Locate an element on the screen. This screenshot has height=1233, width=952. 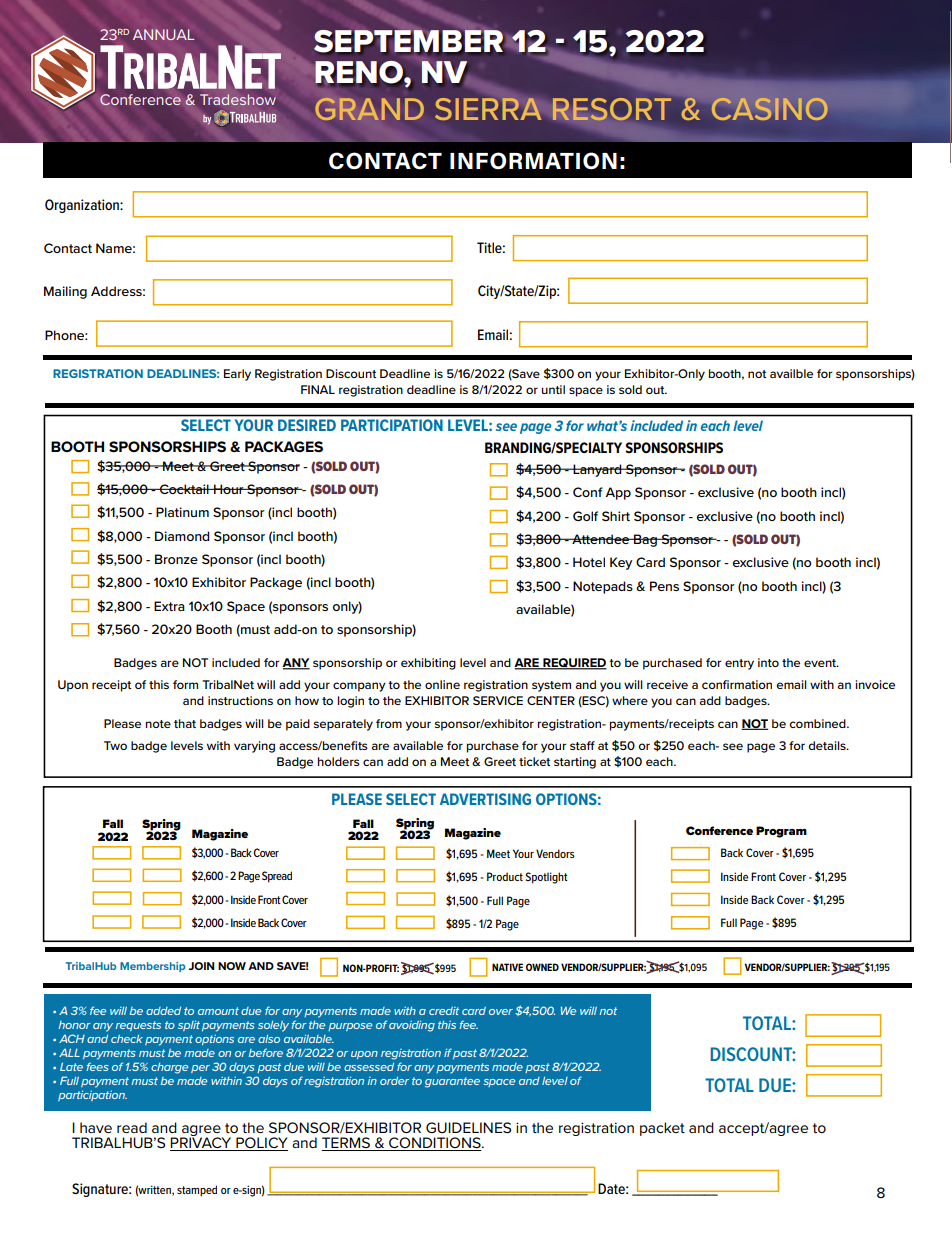
PRIVACY is located at coordinates (202, 1143).
